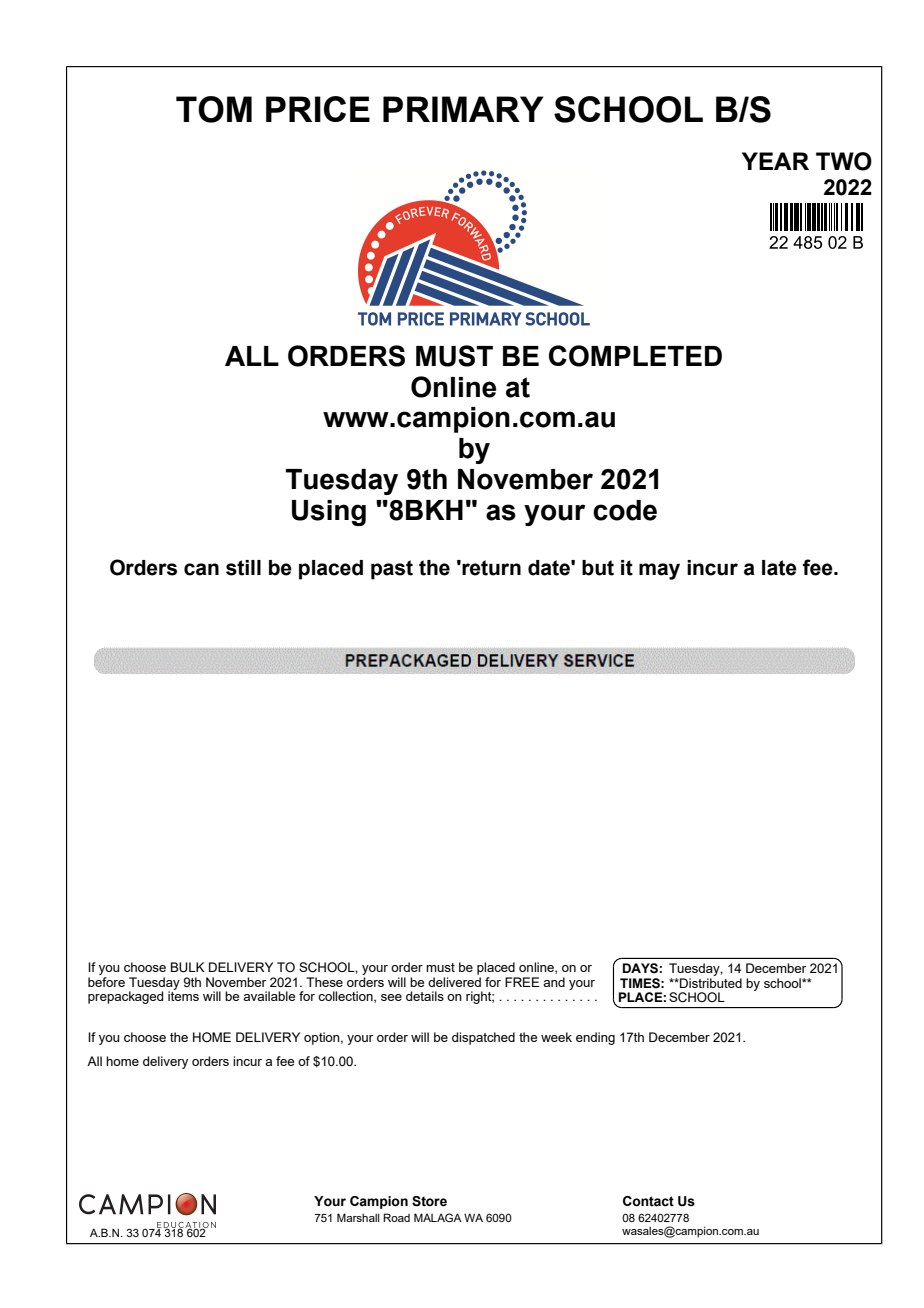 This screenshot has height=1308, width=924. Describe the element at coordinates (201, 569) in the screenshot. I see `can` at that location.
